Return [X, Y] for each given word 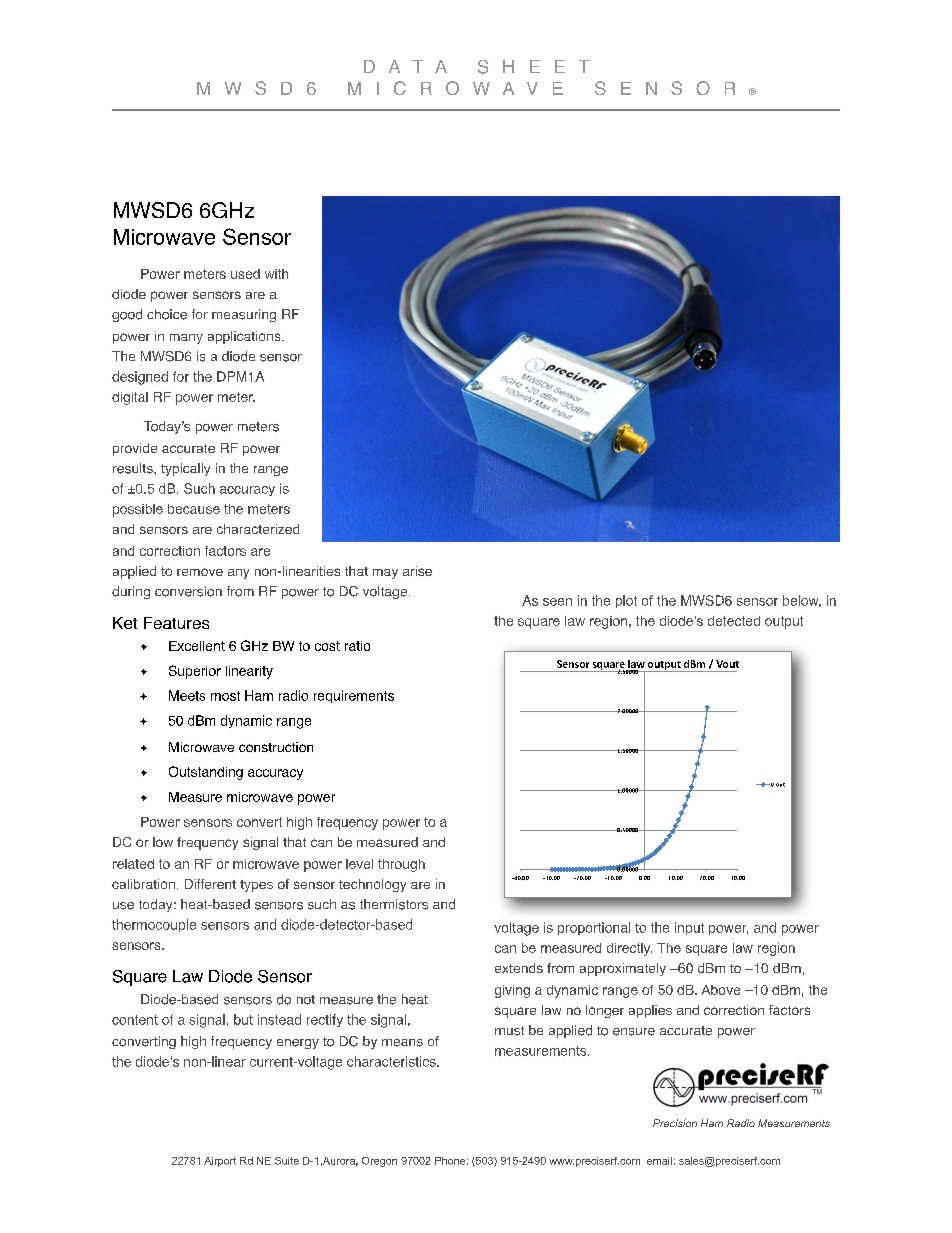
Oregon [379, 1162]
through [401, 865]
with [276, 274]
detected [734, 621]
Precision [675, 1123]
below [802, 601]
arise [417, 571]
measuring [244, 315]
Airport [220, 1162]
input [689, 928]
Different [210, 884]
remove [200, 572]
